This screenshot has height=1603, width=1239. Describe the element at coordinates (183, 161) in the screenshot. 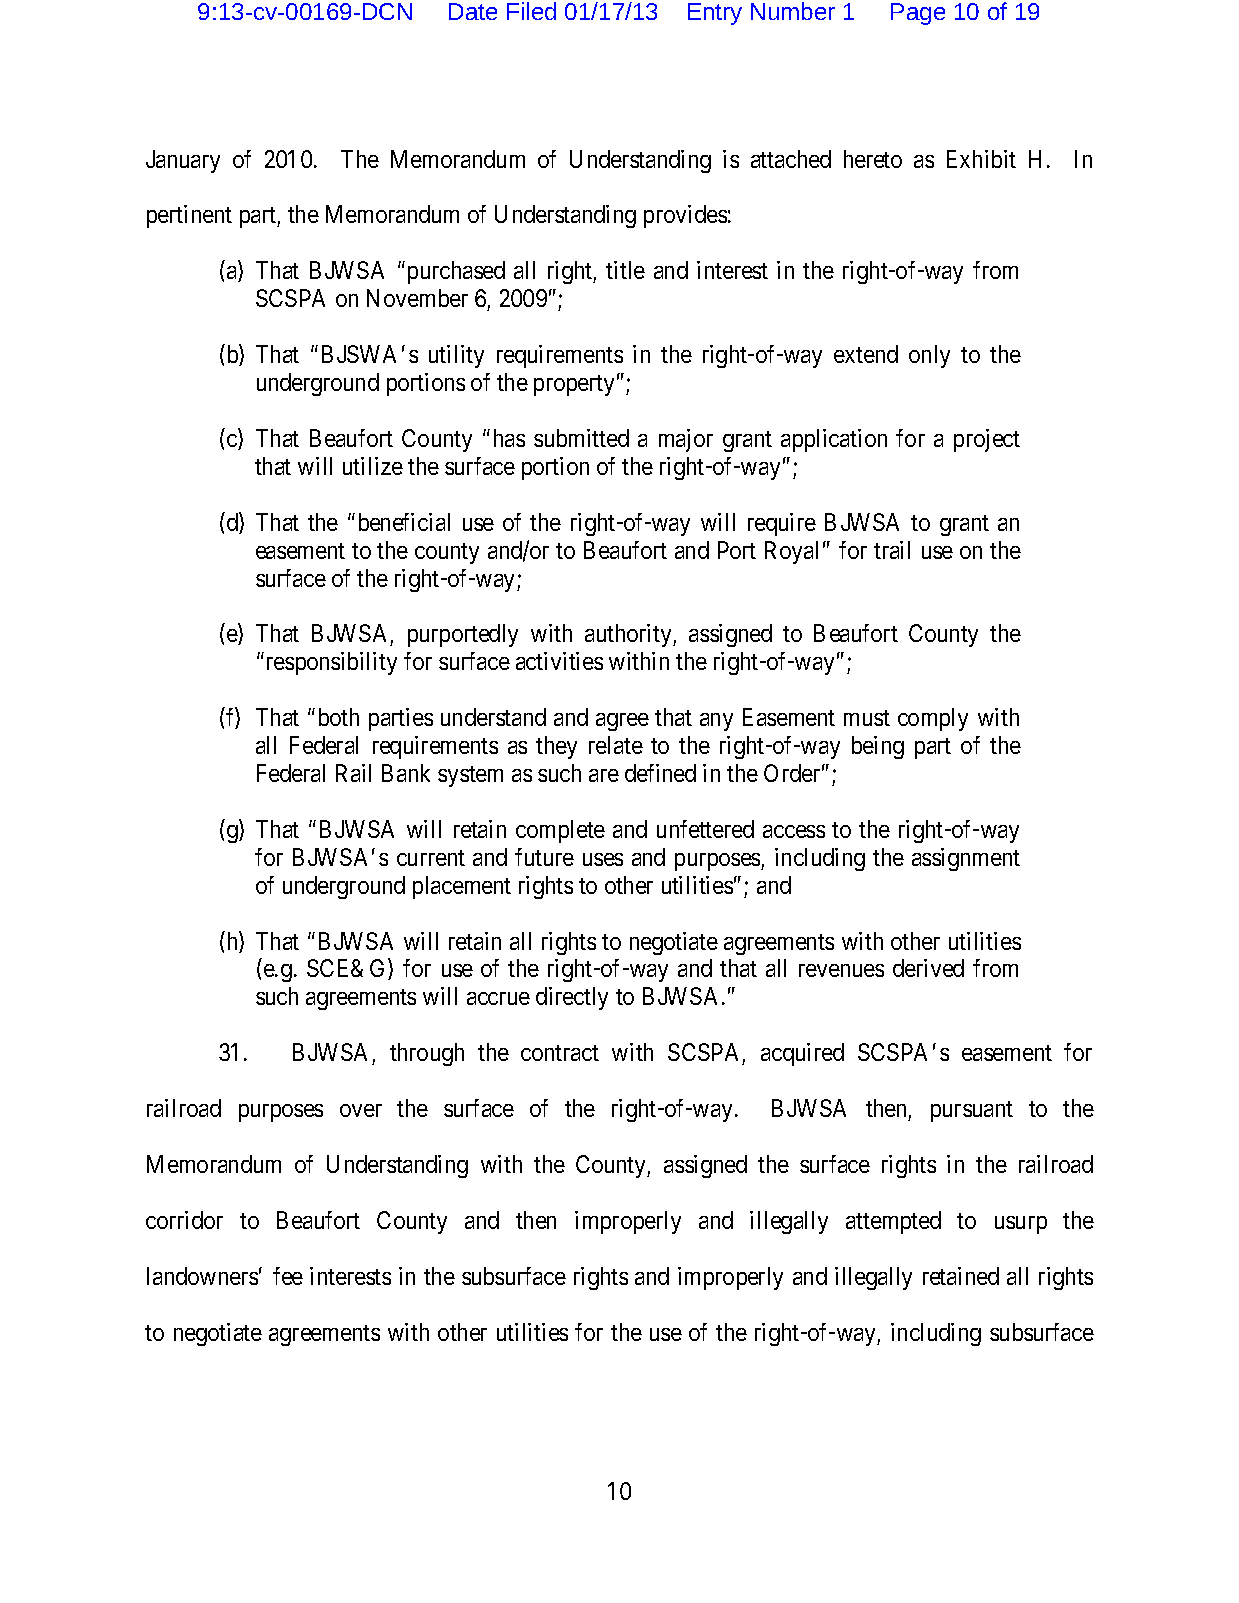

I see `January` at that location.
